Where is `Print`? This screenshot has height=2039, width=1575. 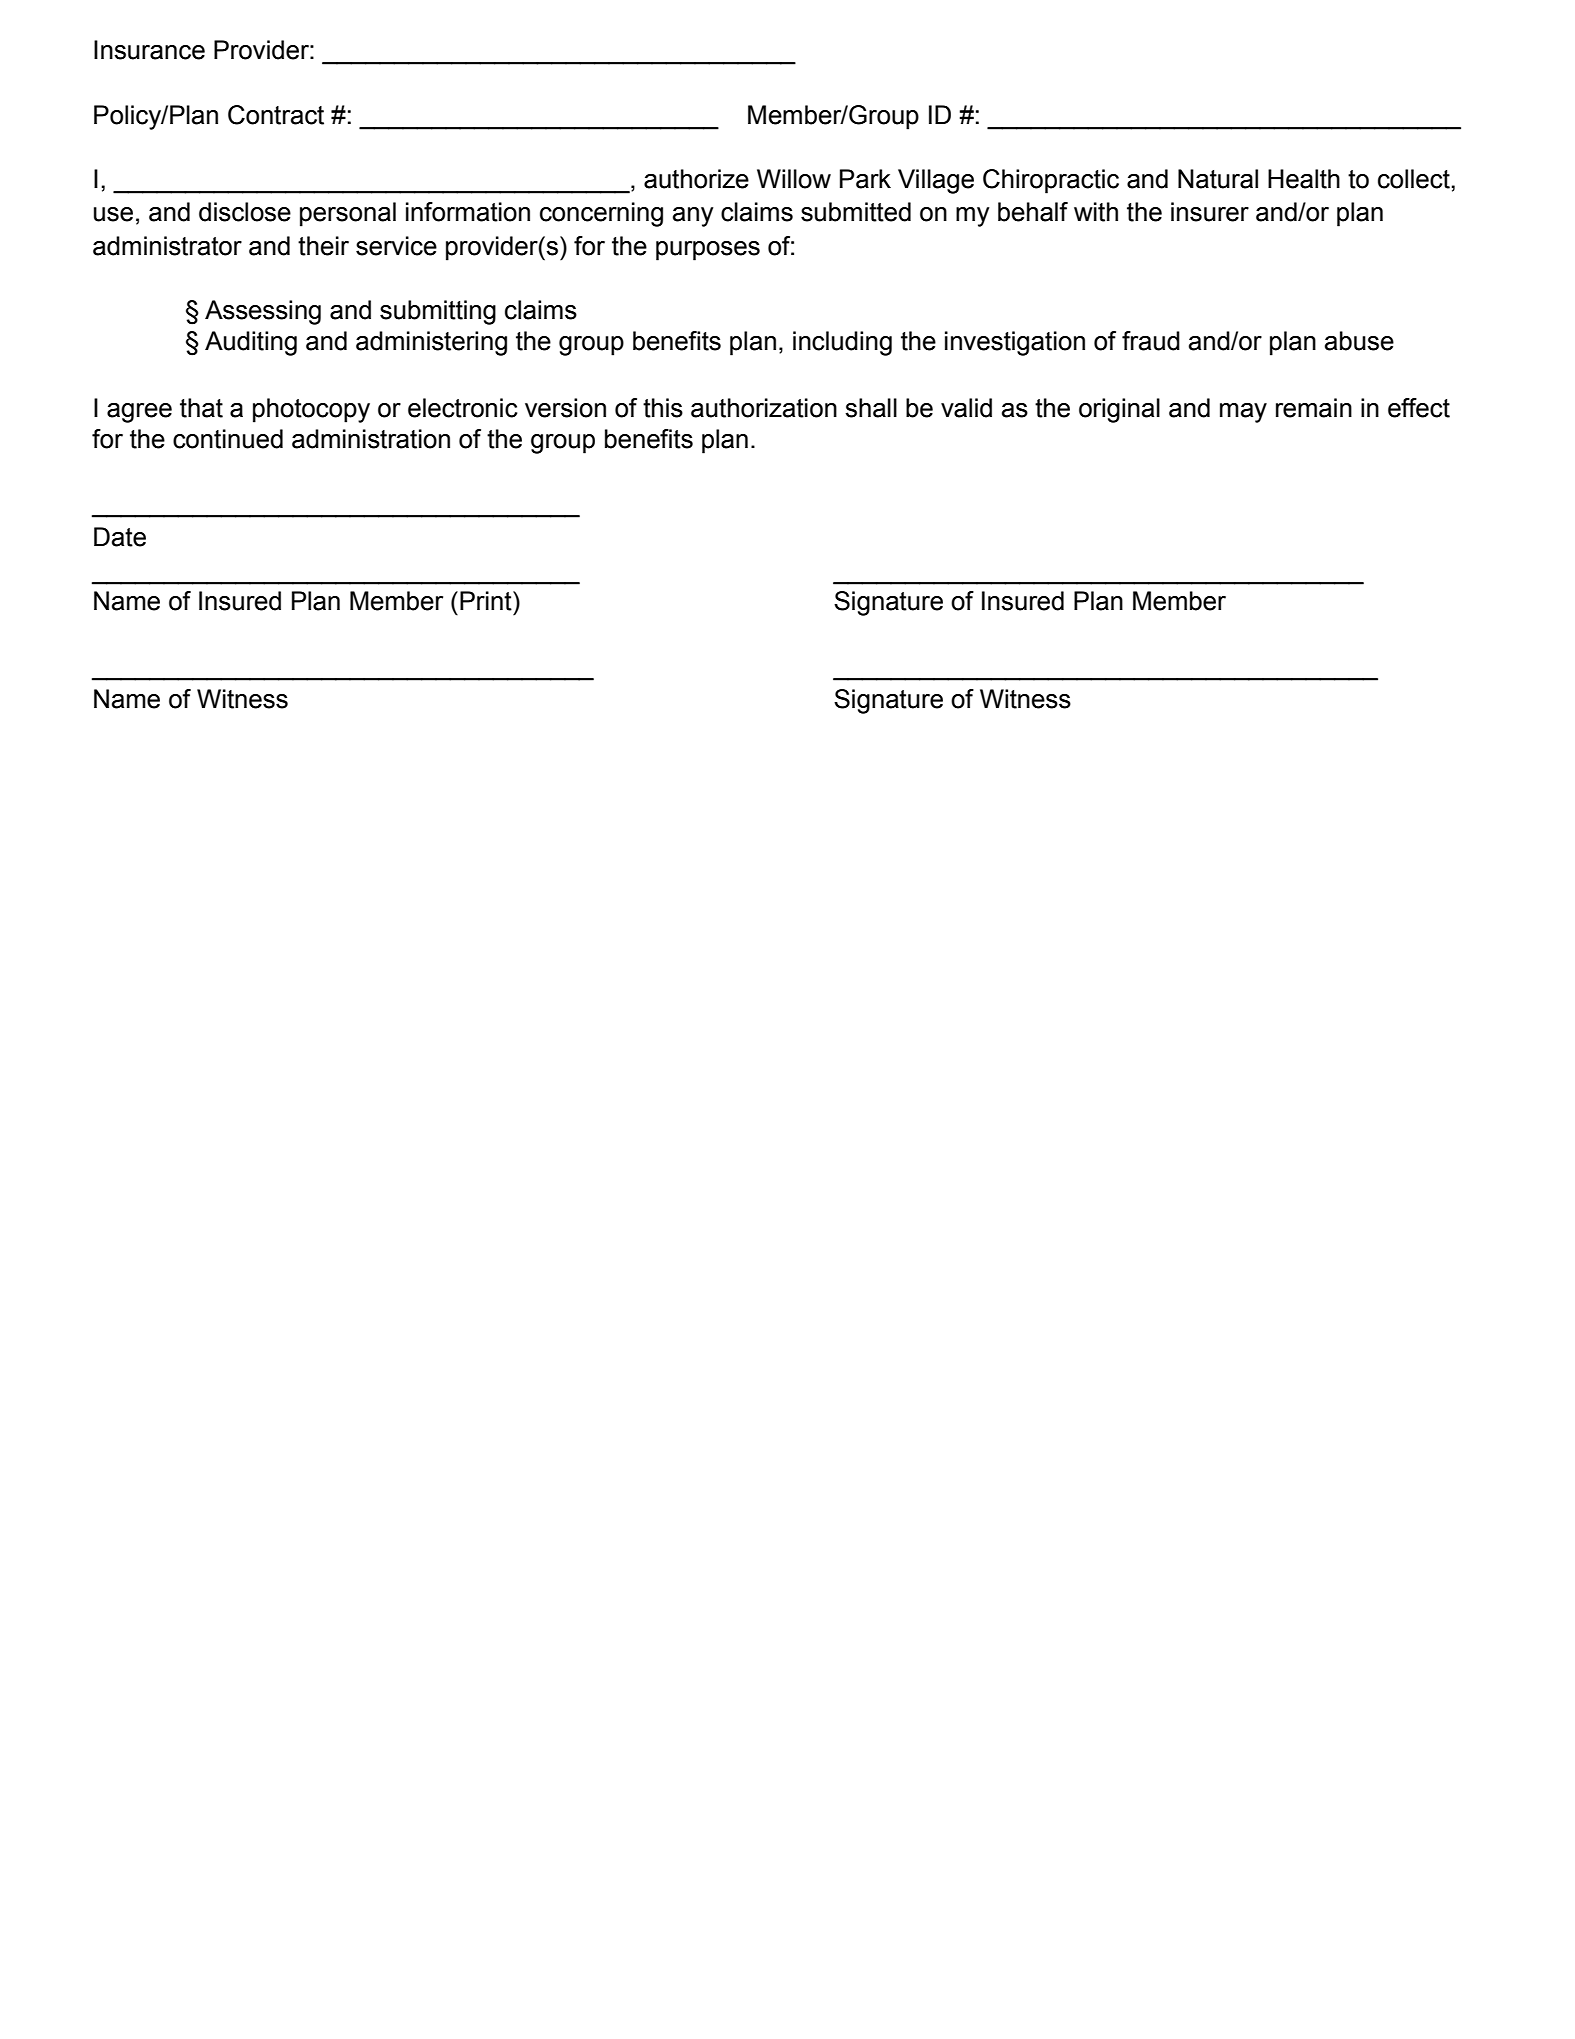
Print is located at coordinates (487, 601).
